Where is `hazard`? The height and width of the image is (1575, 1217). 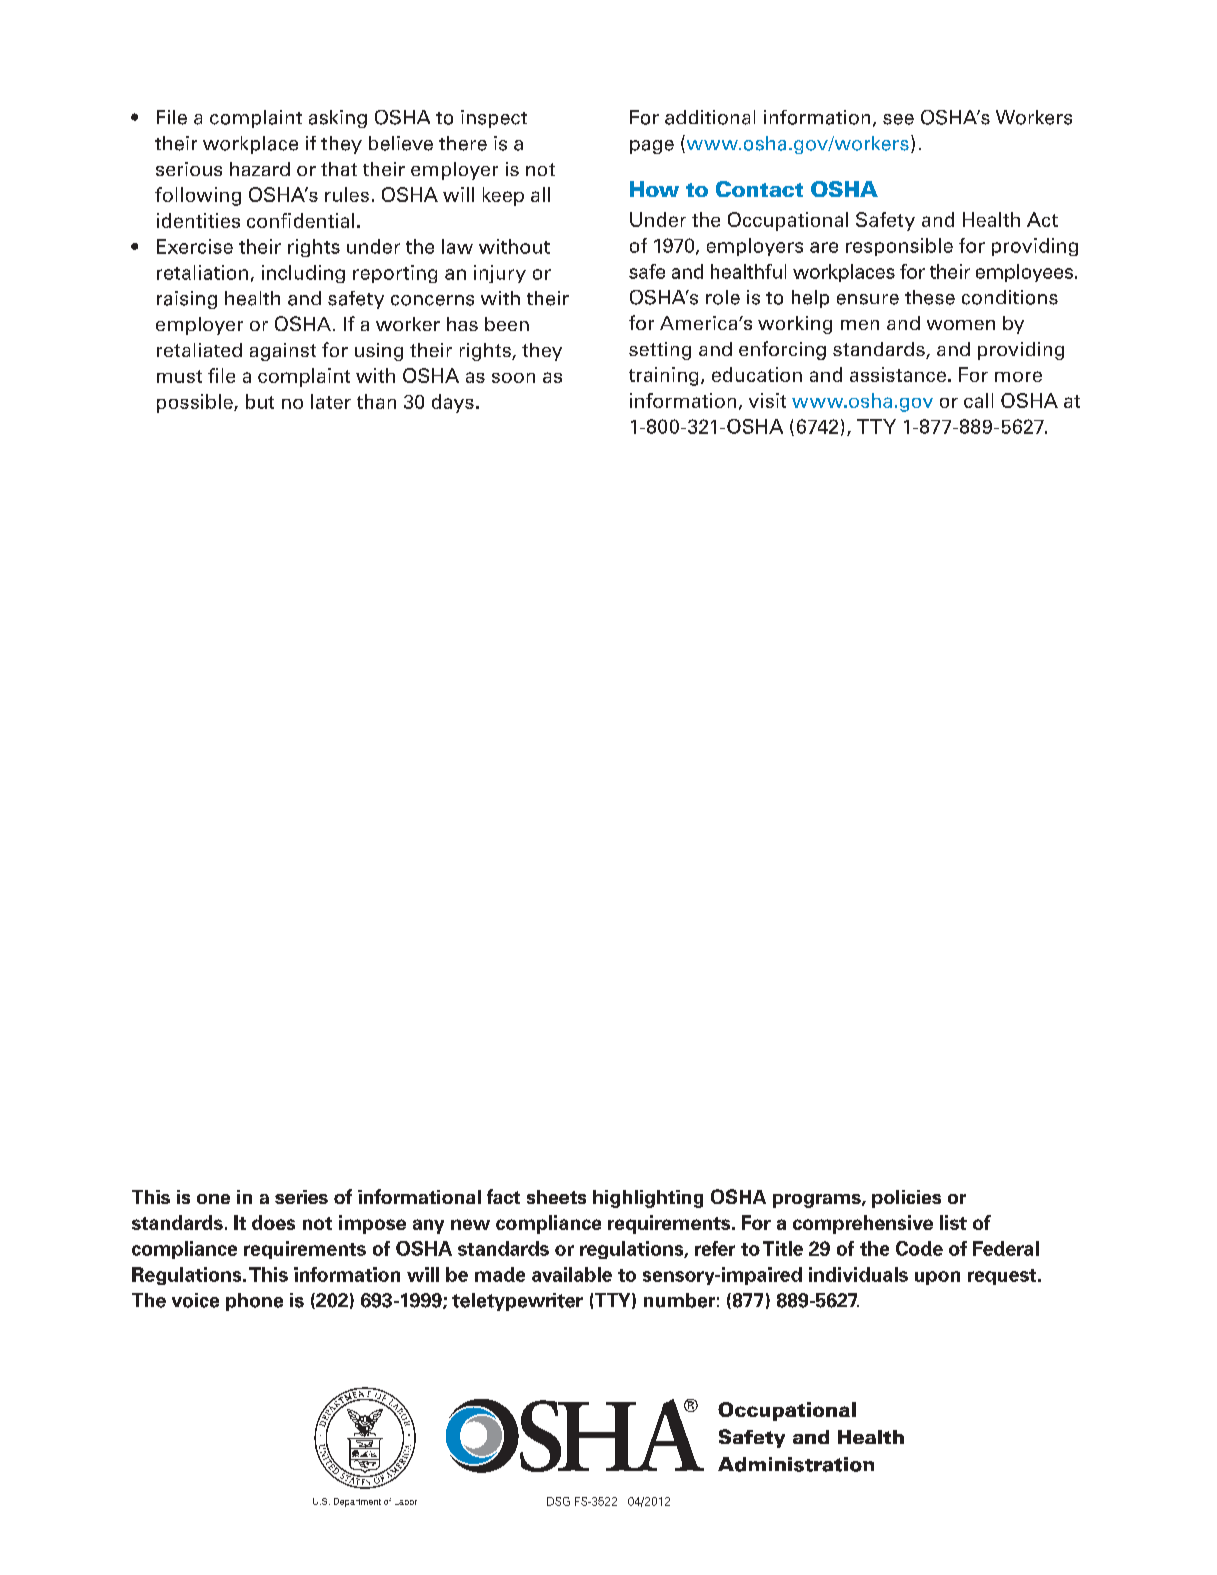 hazard is located at coordinates (260, 169).
